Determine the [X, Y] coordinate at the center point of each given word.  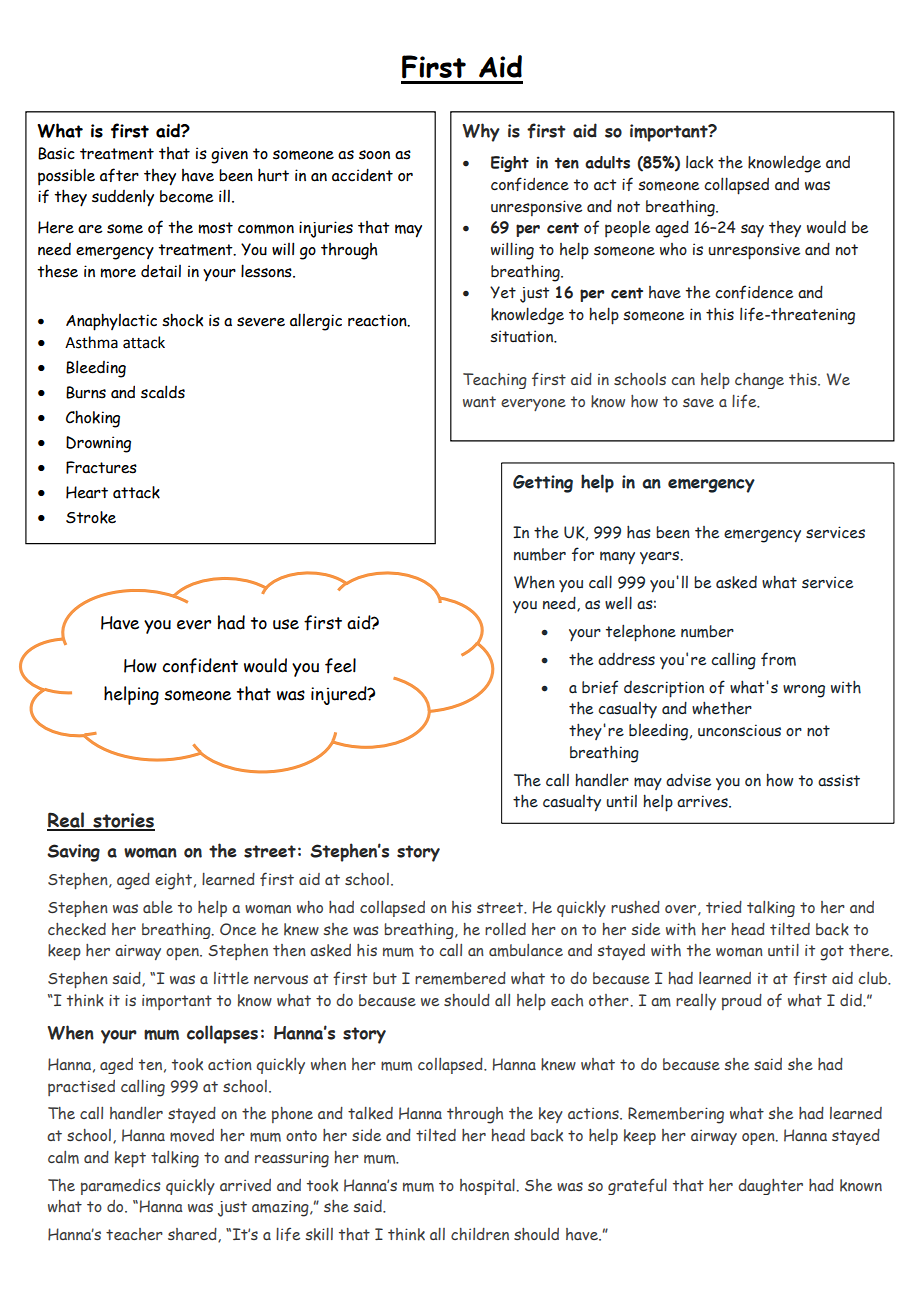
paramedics [121, 1187]
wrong [804, 691]
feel [340, 666]
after [119, 175]
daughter [770, 1187]
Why [481, 132]
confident [200, 666]
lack [699, 162]
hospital [487, 1187]
